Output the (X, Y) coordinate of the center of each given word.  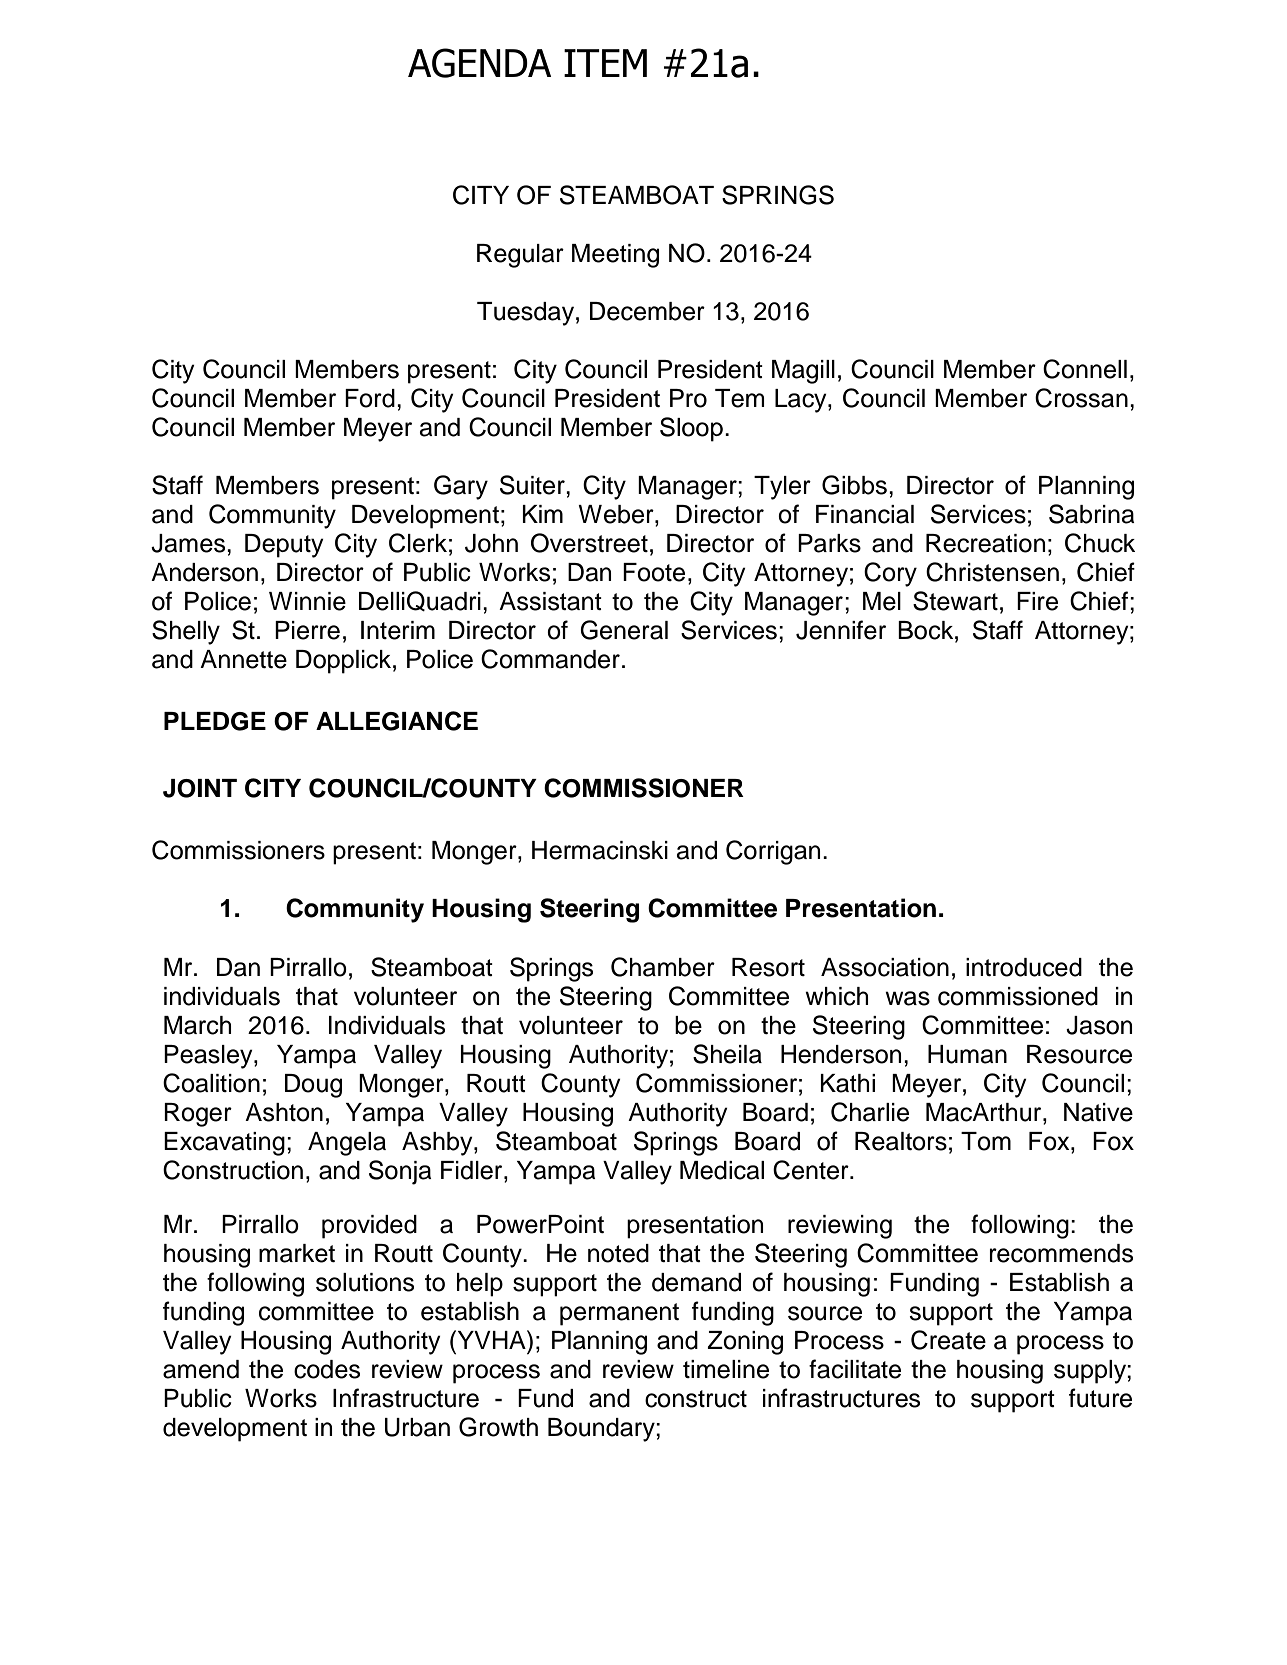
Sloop (691, 429)
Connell (1085, 369)
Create (948, 1340)
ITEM (605, 63)
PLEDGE (215, 721)
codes (327, 1369)
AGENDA (479, 63)
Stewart (955, 601)
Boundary (602, 1430)
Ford (370, 398)
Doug (313, 1086)
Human (967, 1054)
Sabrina (1092, 514)
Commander (550, 659)
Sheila (727, 1054)
